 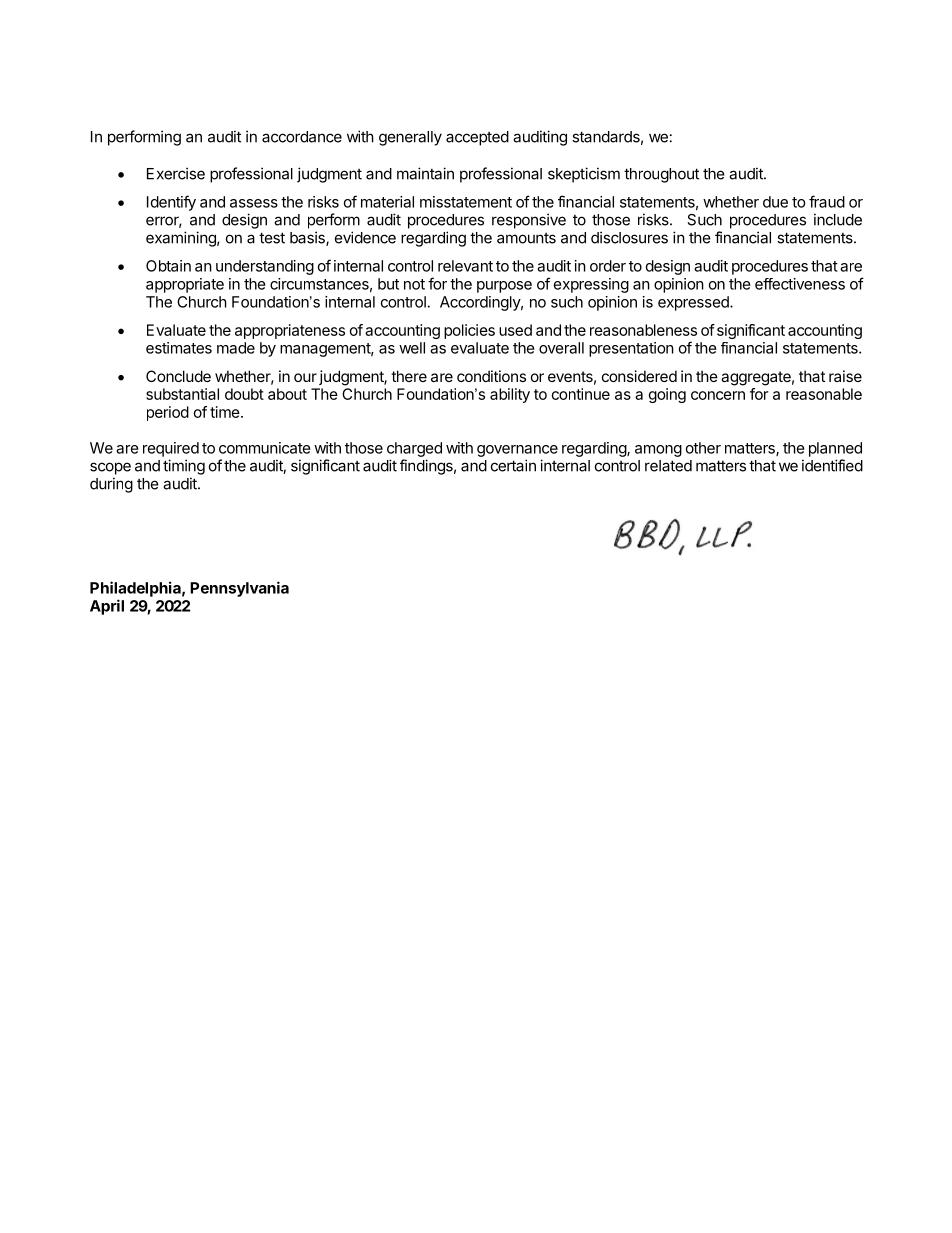 What do you see at coordinates (239, 589) in the page?
I see `Pennsylvania` at bounding box center [239, 589].
